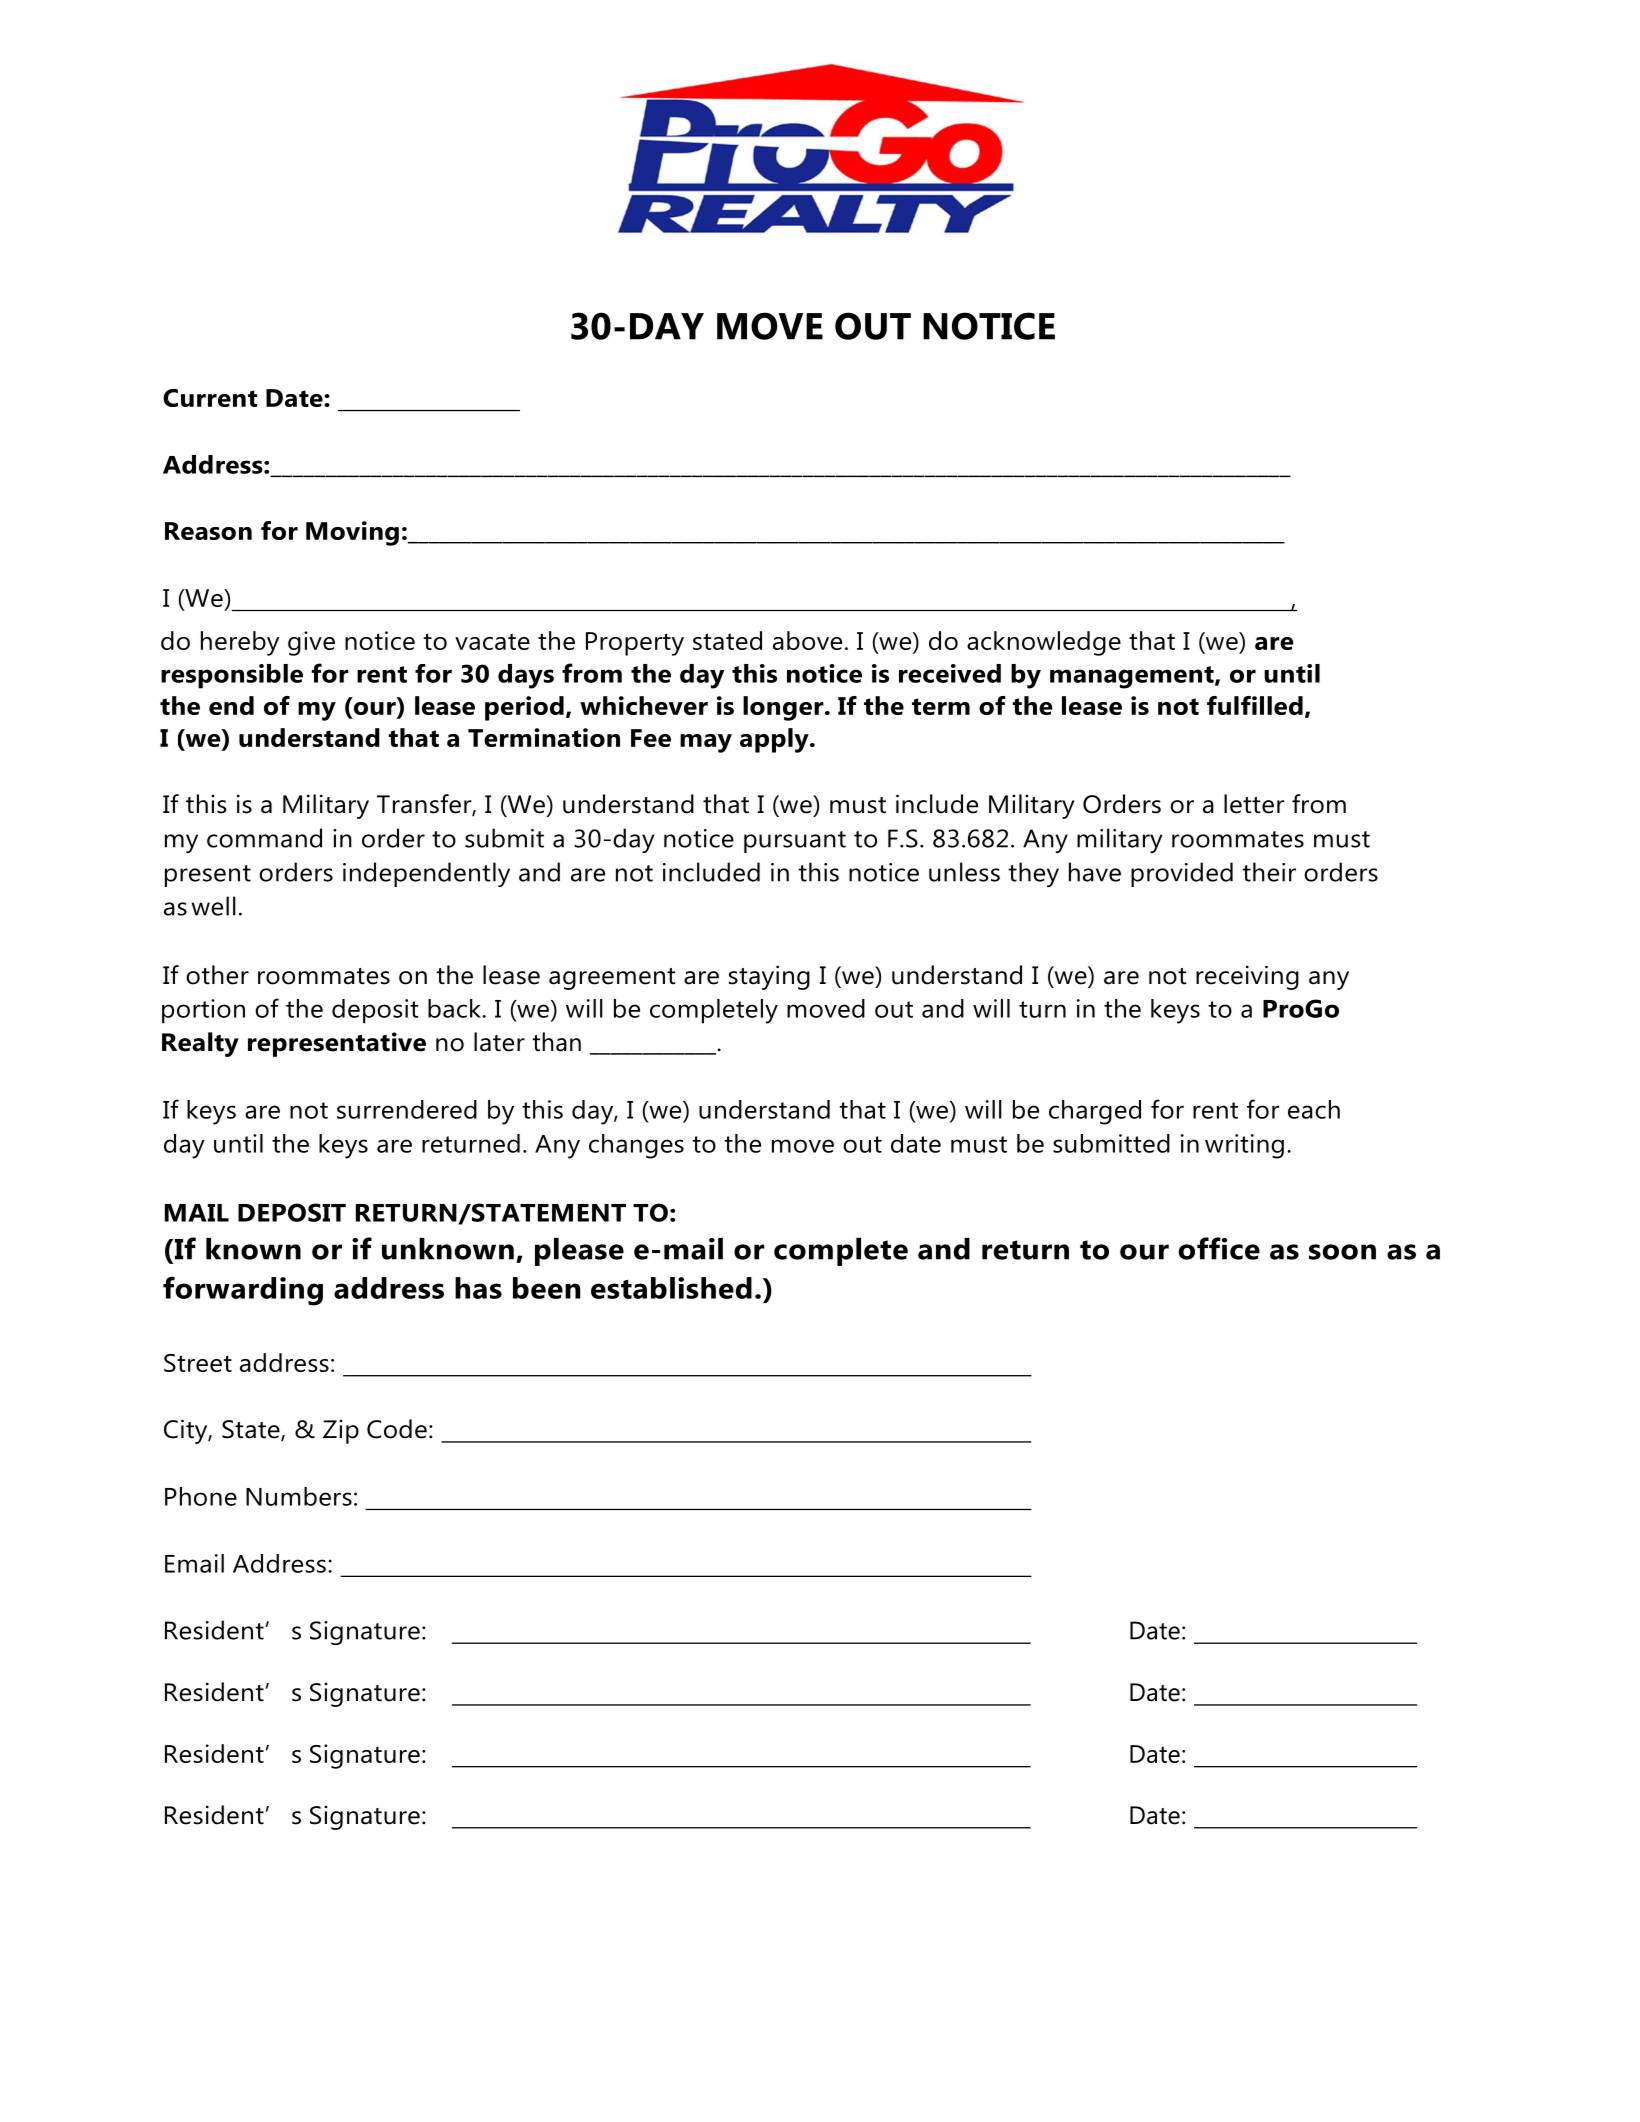 Image resolution: width=1640 pixels, height=2122 pixels. I want to click on apply, so click(775, 740).
